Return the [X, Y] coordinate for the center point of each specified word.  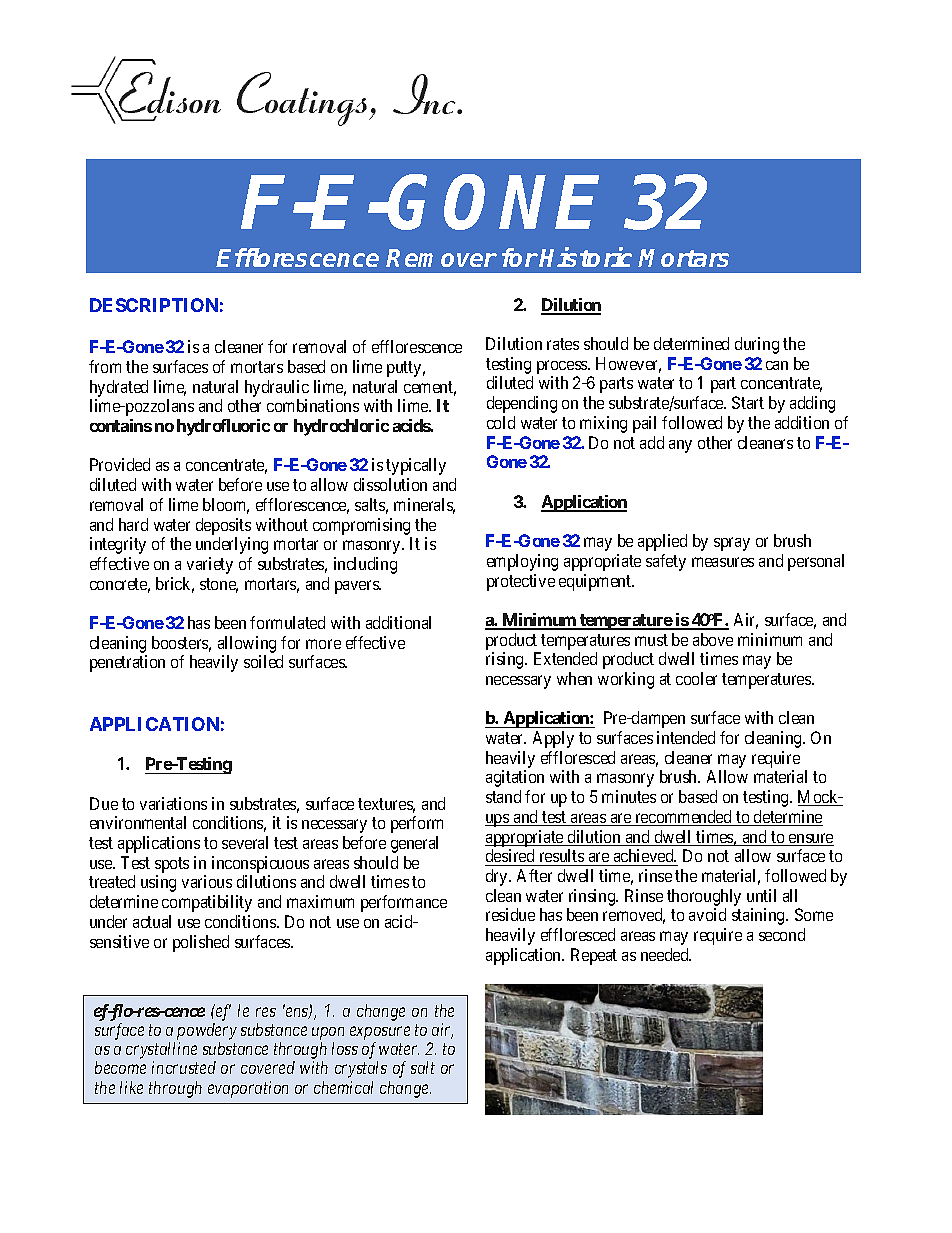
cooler [696, 678]
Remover [441, 258]
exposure [380, 1035]
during [757, 345]
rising [506, 660]
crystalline [161, 1052]
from [105, 366]
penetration [127, 663]
